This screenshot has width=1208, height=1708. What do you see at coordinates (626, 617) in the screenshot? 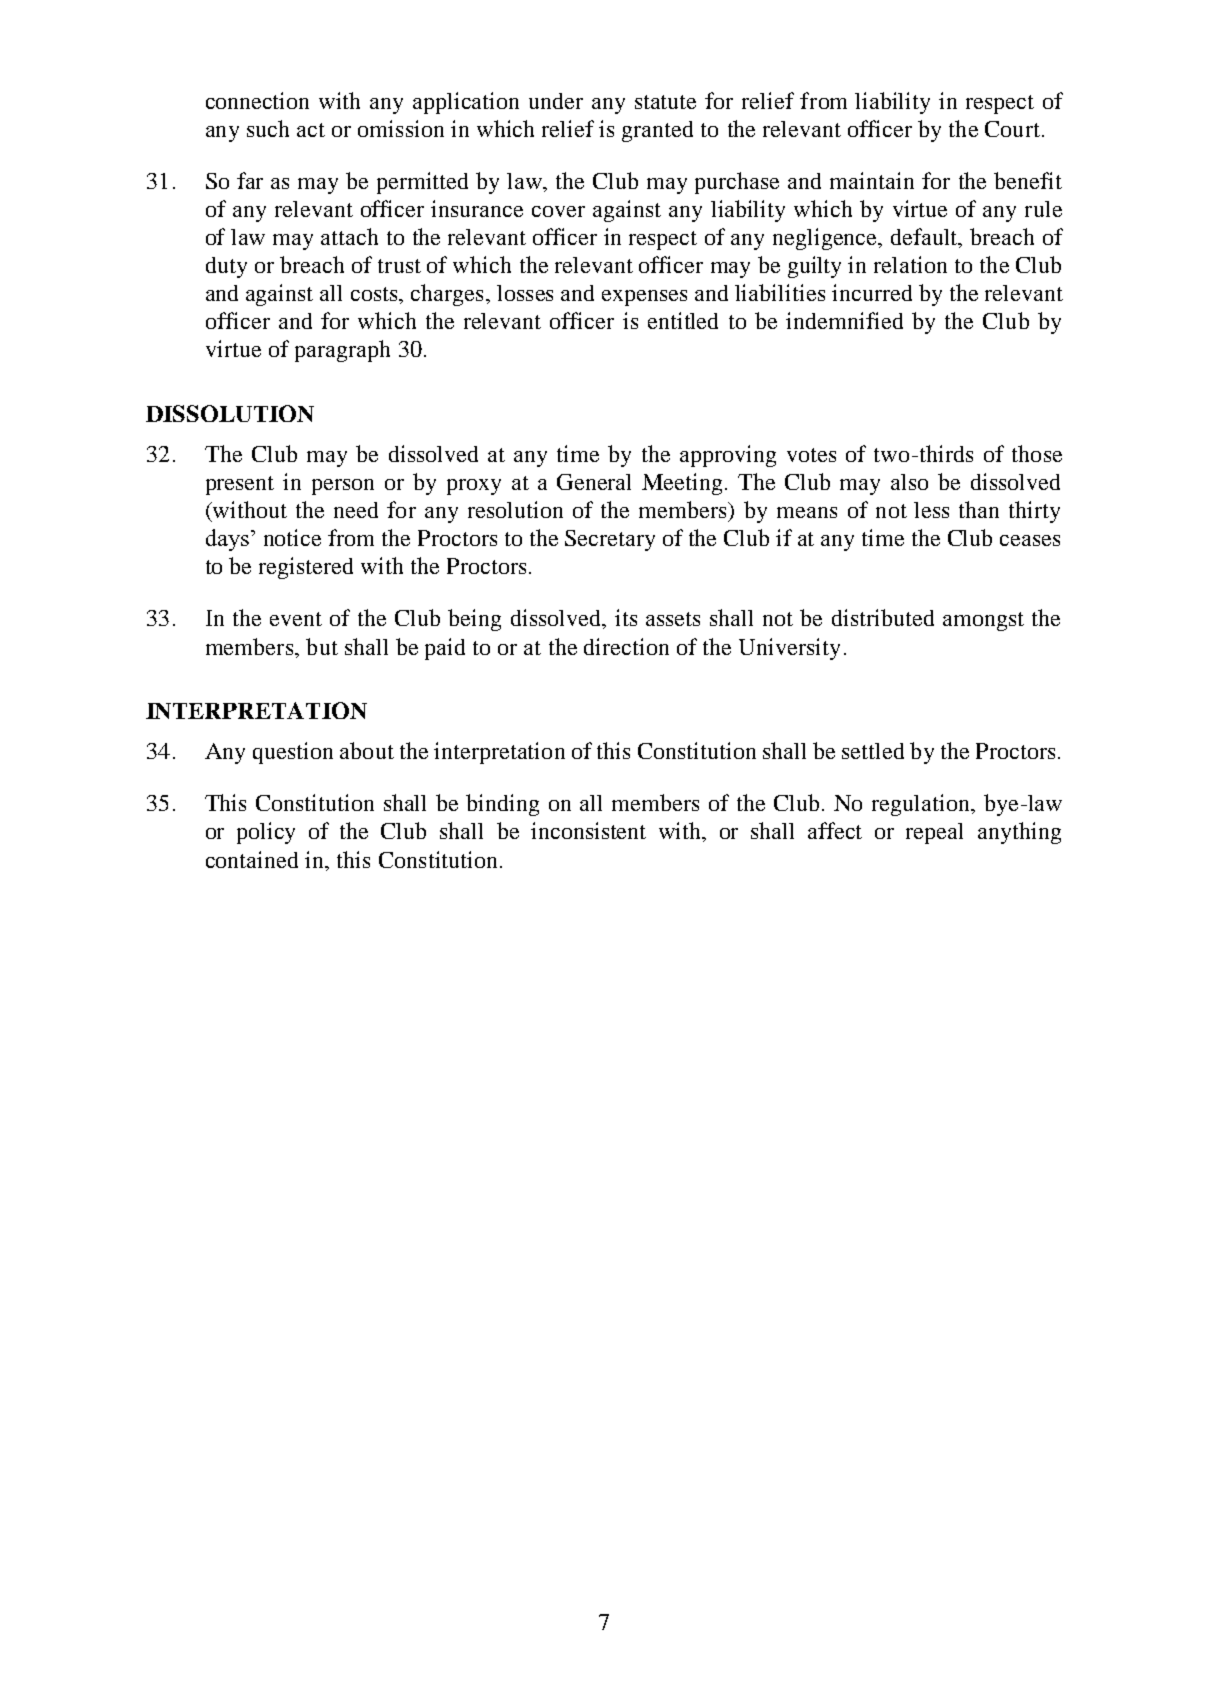
I see `its` at bounding box center [626, 617].
